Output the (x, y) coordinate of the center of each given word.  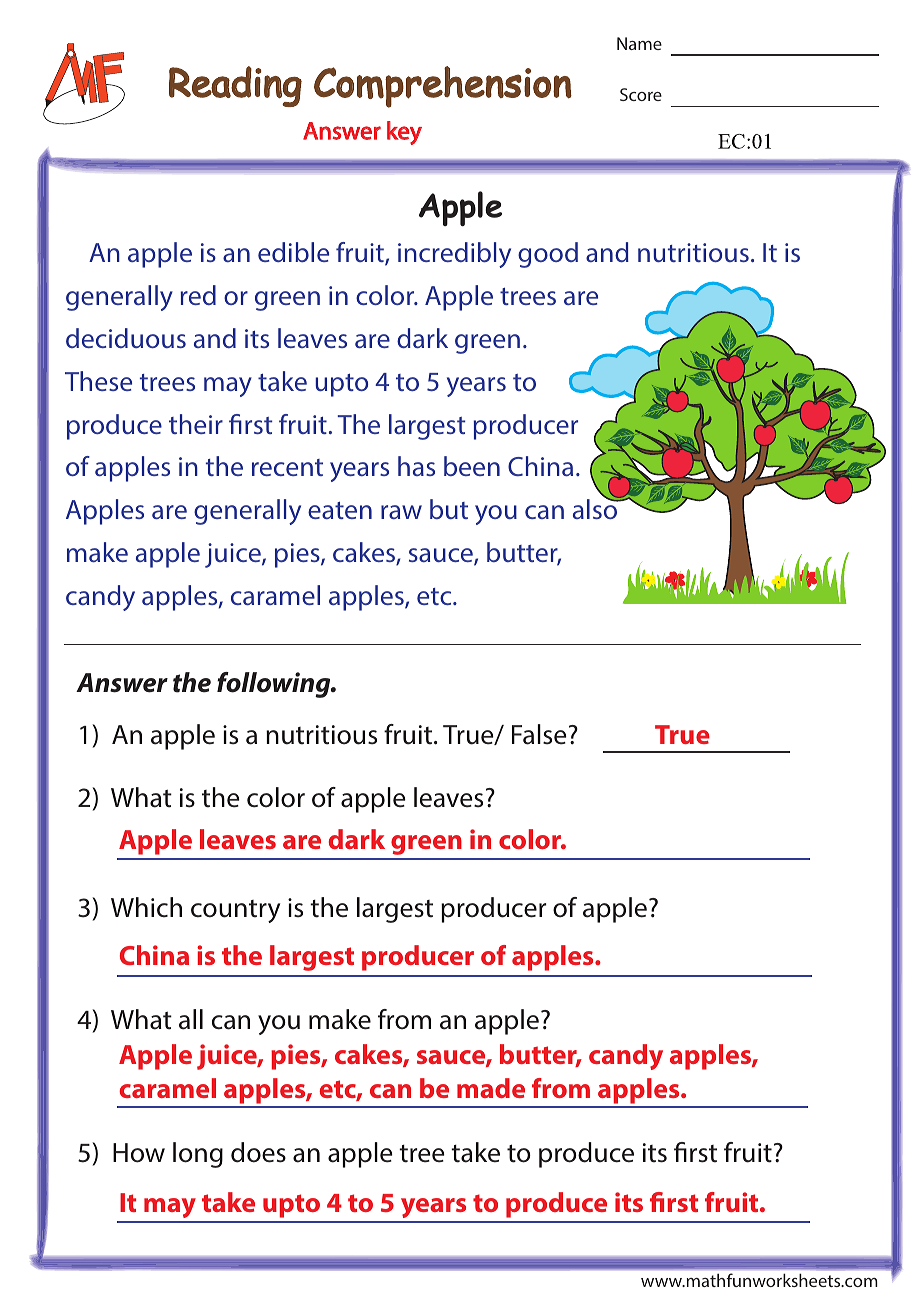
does (258, 1152)
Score (641, 94)
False (539, 734)
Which (146, 907)
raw (401, 512)
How (139, 1153)
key (404, 133)
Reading (235, 86)
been (472, 466)
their (196, 424)
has (416, 466)
